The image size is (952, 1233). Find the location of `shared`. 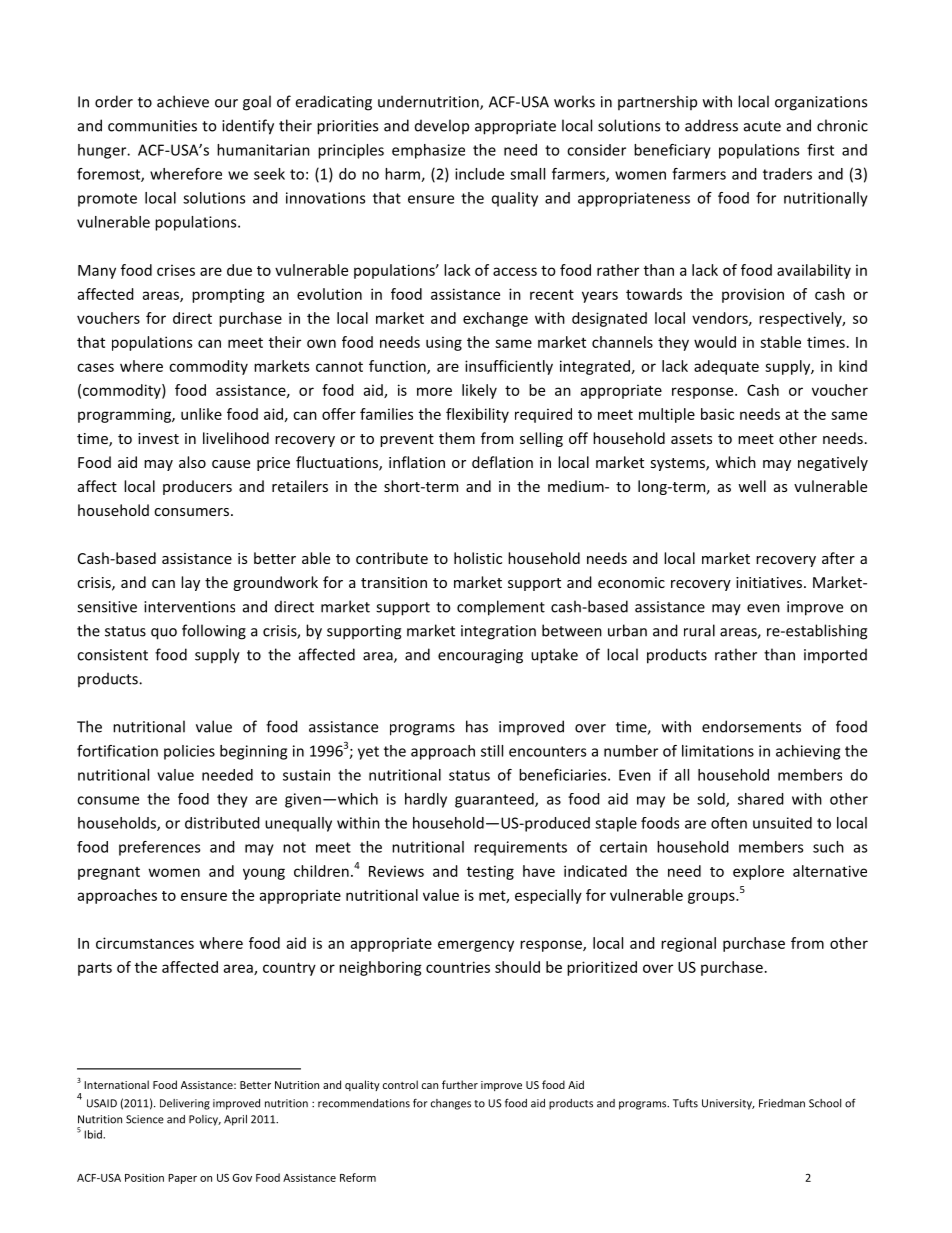

shared is located at coordinates (761, 799).
